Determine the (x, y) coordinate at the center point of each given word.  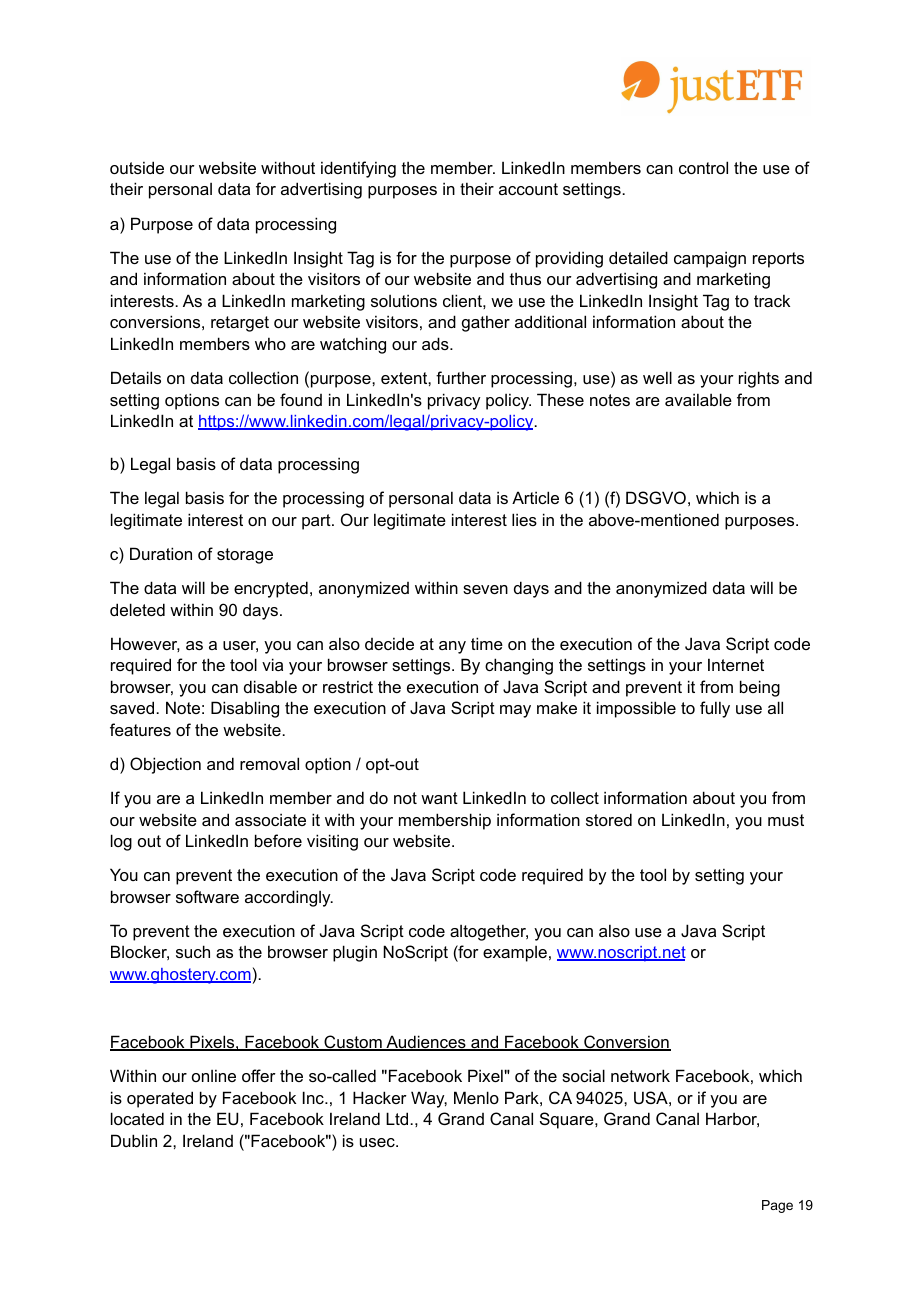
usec (378, 1142)
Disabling (245, 709)
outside (137, 167)
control (703, 167)
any (452, 647)
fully (715, 709)
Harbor (732, 1119)
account (528, 189)
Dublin (134, 1140)
